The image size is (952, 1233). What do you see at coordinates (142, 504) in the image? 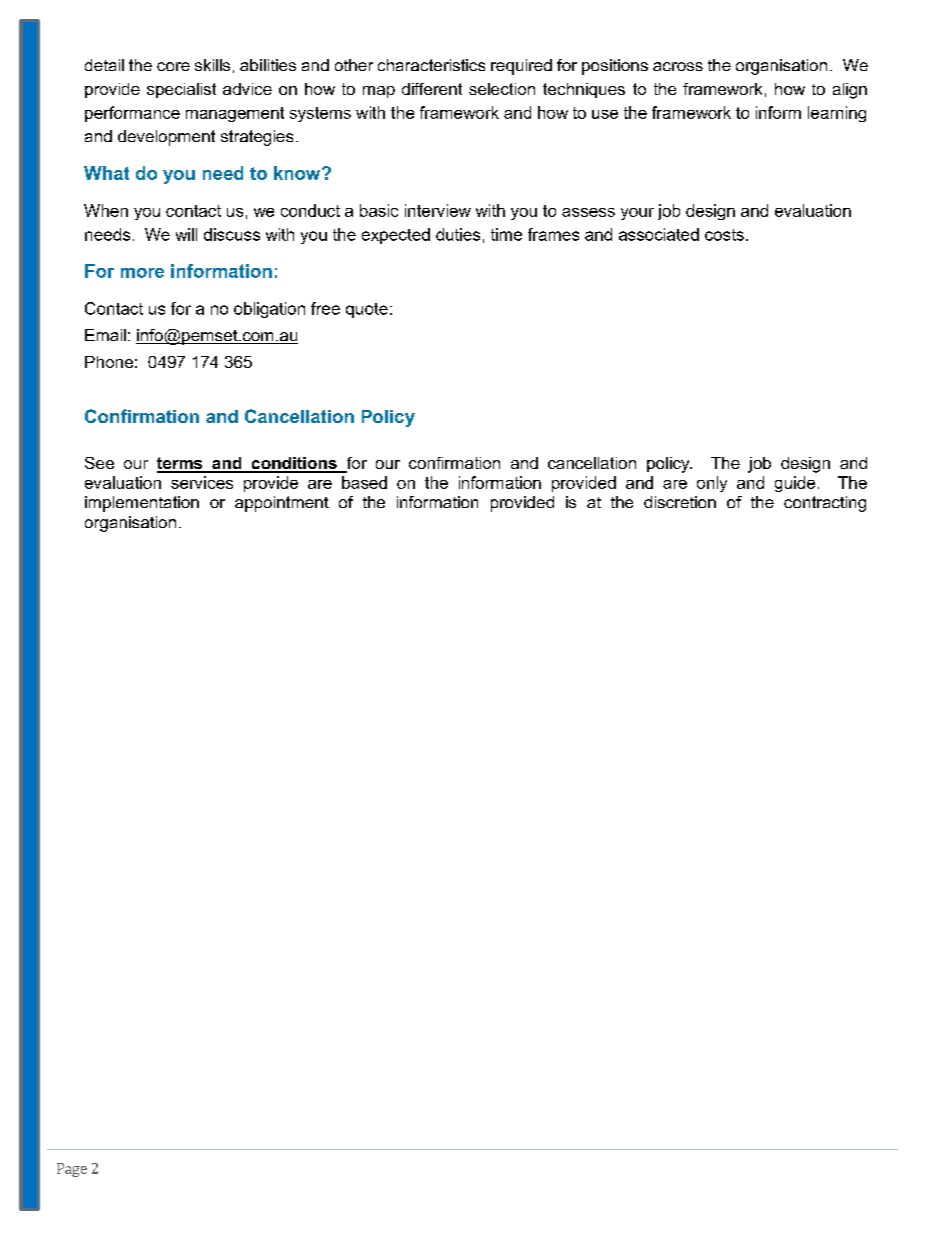
I see `implementation` at bounding box center [142, 504].
